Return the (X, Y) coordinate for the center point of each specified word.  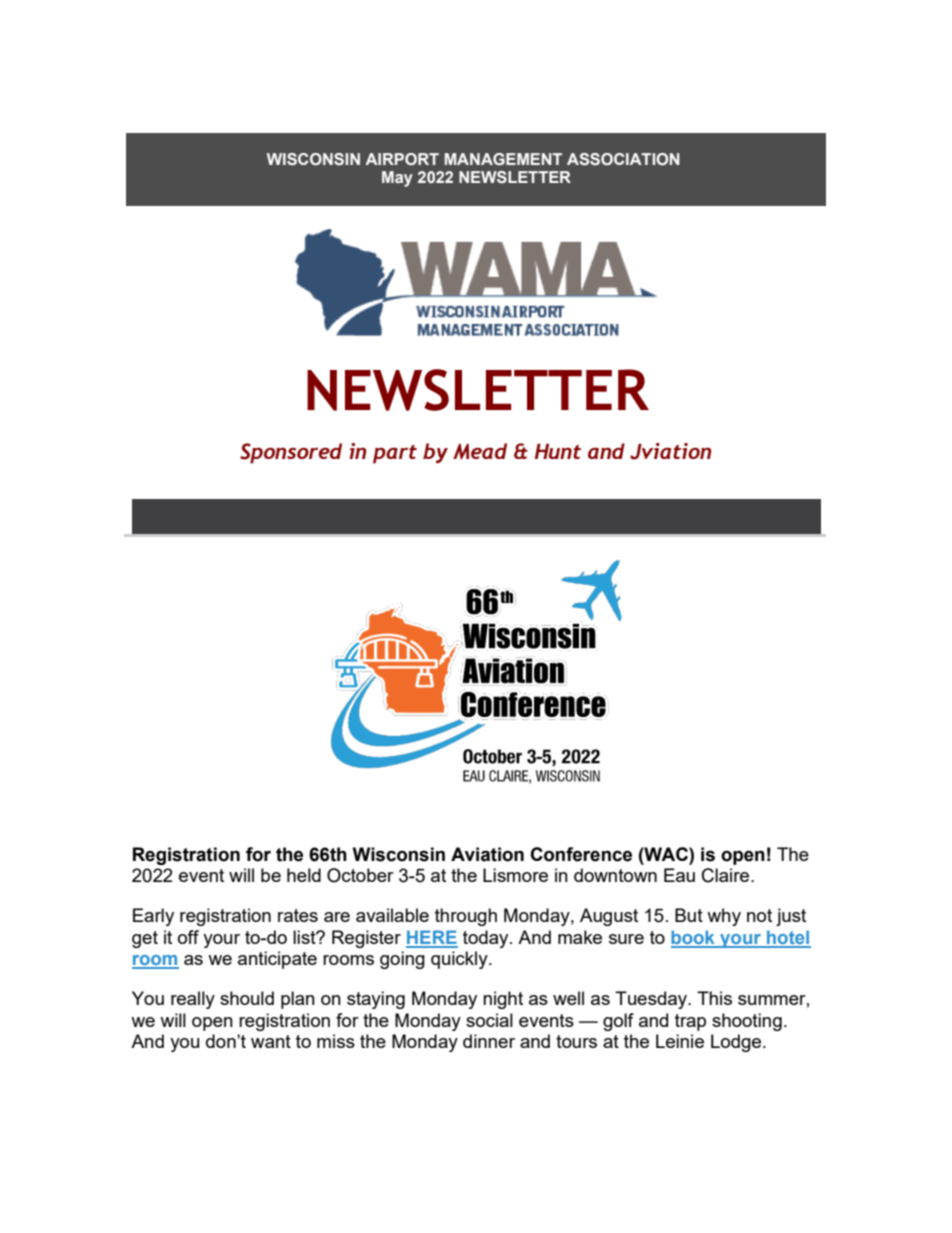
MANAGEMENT (503, 159)
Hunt (558, 451)
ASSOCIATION (623, 159)
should (247, 998)
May (397, 179)
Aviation (487, 854)
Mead (480, 451)
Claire (727, 875)
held (304, 875)
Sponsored (291, 453)
